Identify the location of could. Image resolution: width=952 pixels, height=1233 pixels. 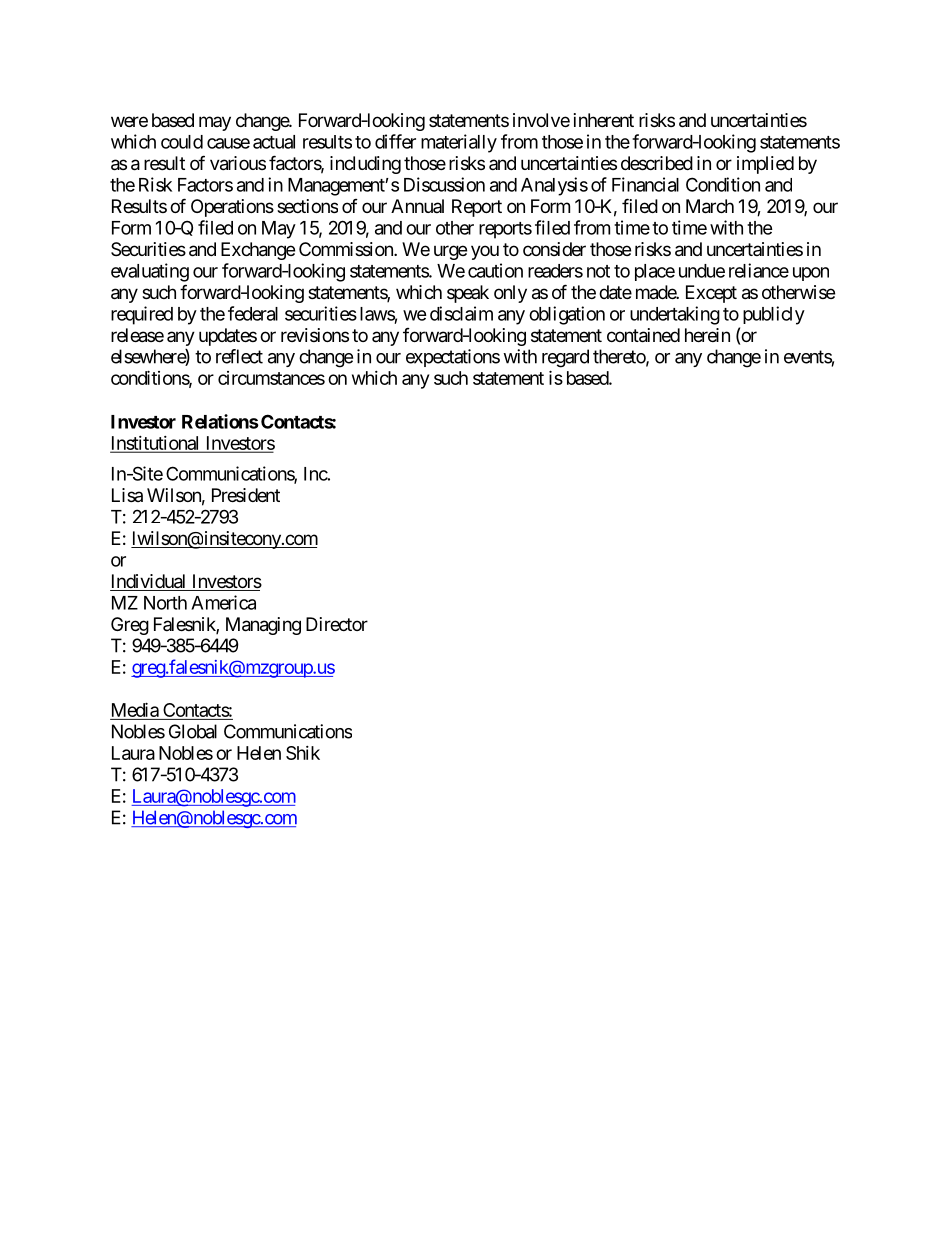
(182, 142).
